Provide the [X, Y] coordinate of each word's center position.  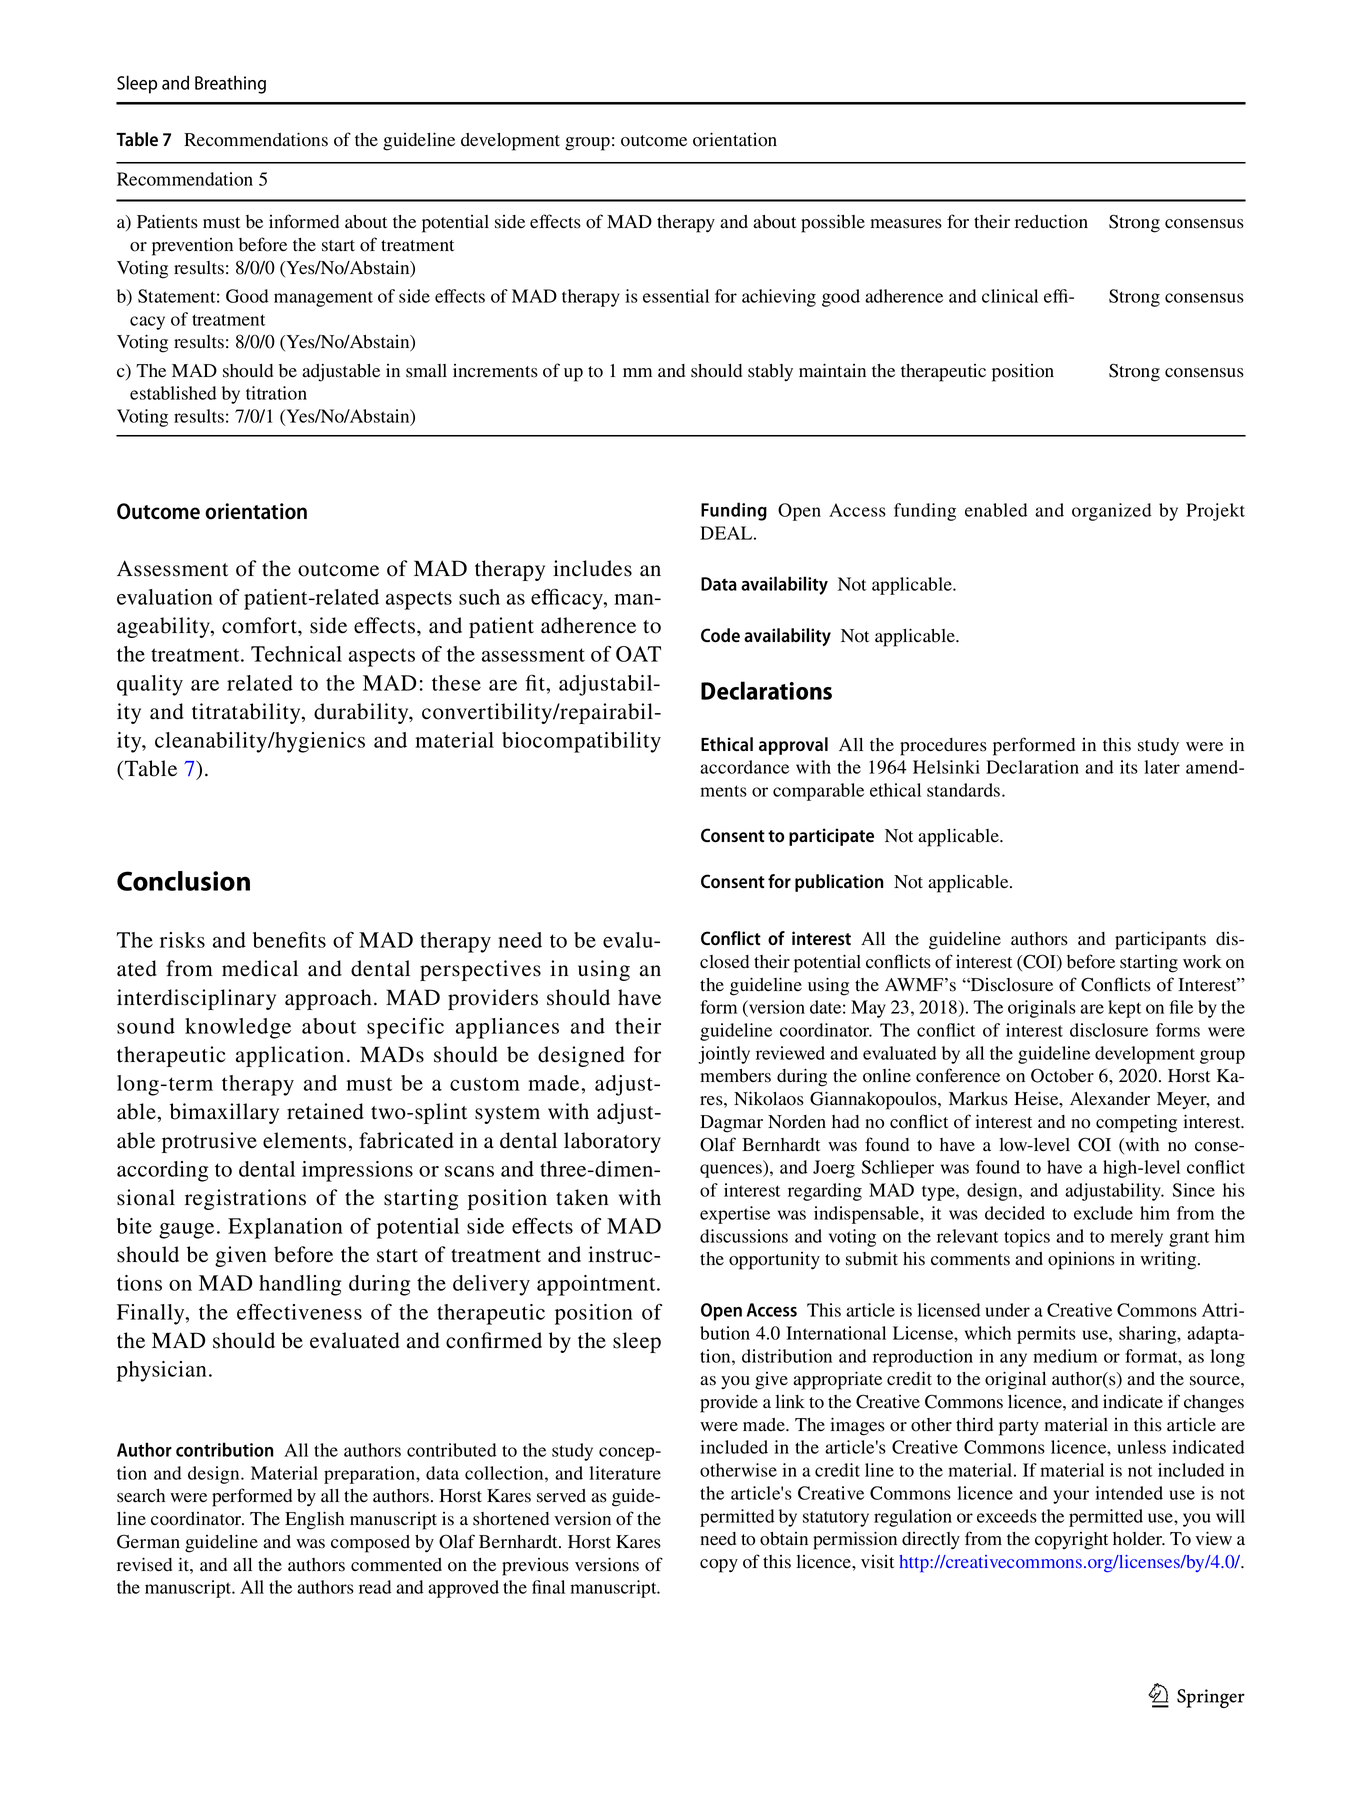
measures [906, 224]
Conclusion [183, 881]
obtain [784, 1539]
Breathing [230, 84]
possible [833, 223]
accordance [744, 767]
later [1162, 767]
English [314, 1520]
